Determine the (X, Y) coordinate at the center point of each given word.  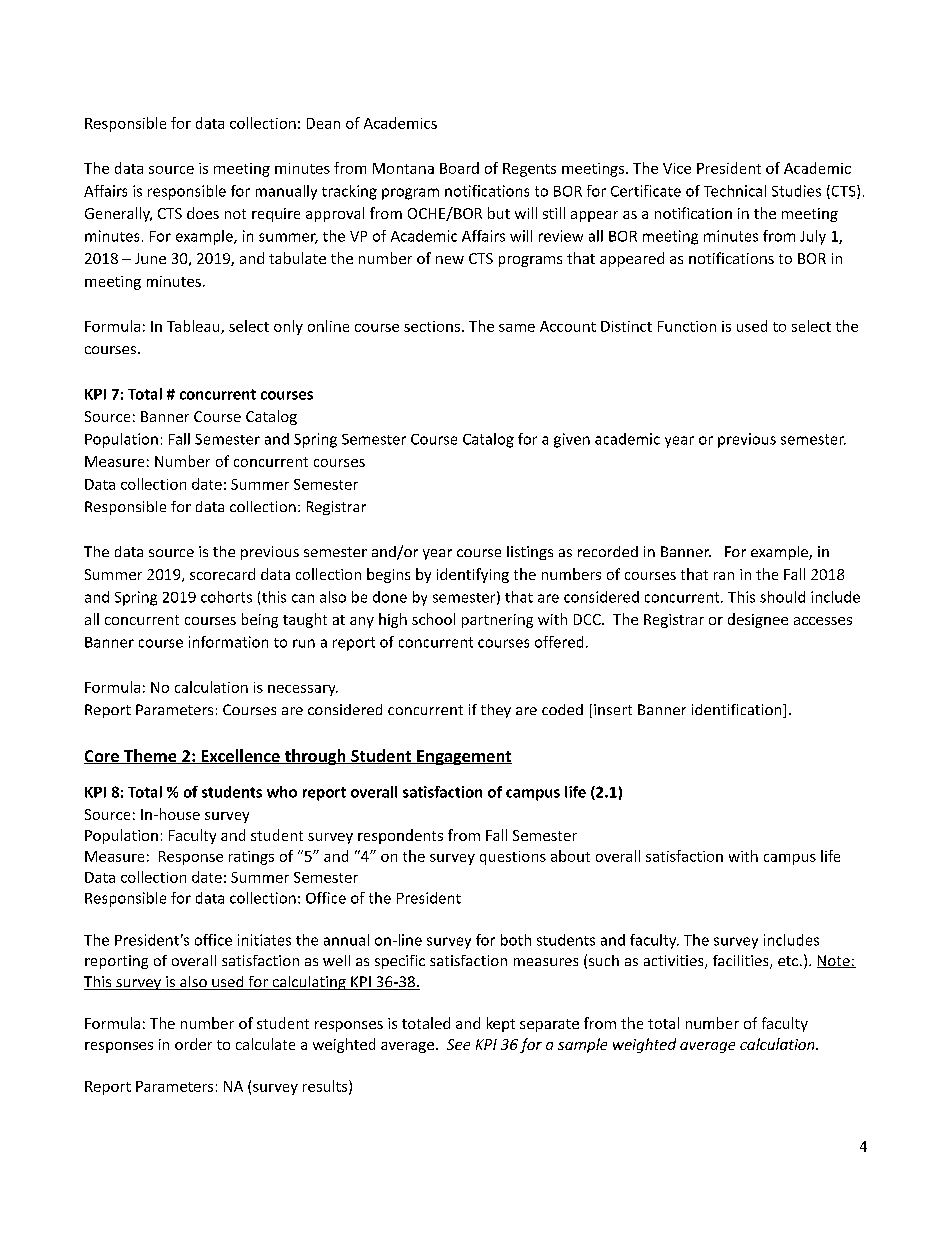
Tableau (194, 327)
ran (724, 576)
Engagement (463, 757)
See (458, 1044)
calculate (265, 1044)
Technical (735, 191)
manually (286, 192)
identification (738, 711)
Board (459, 168)
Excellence (240, 756)
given (572, 440)
